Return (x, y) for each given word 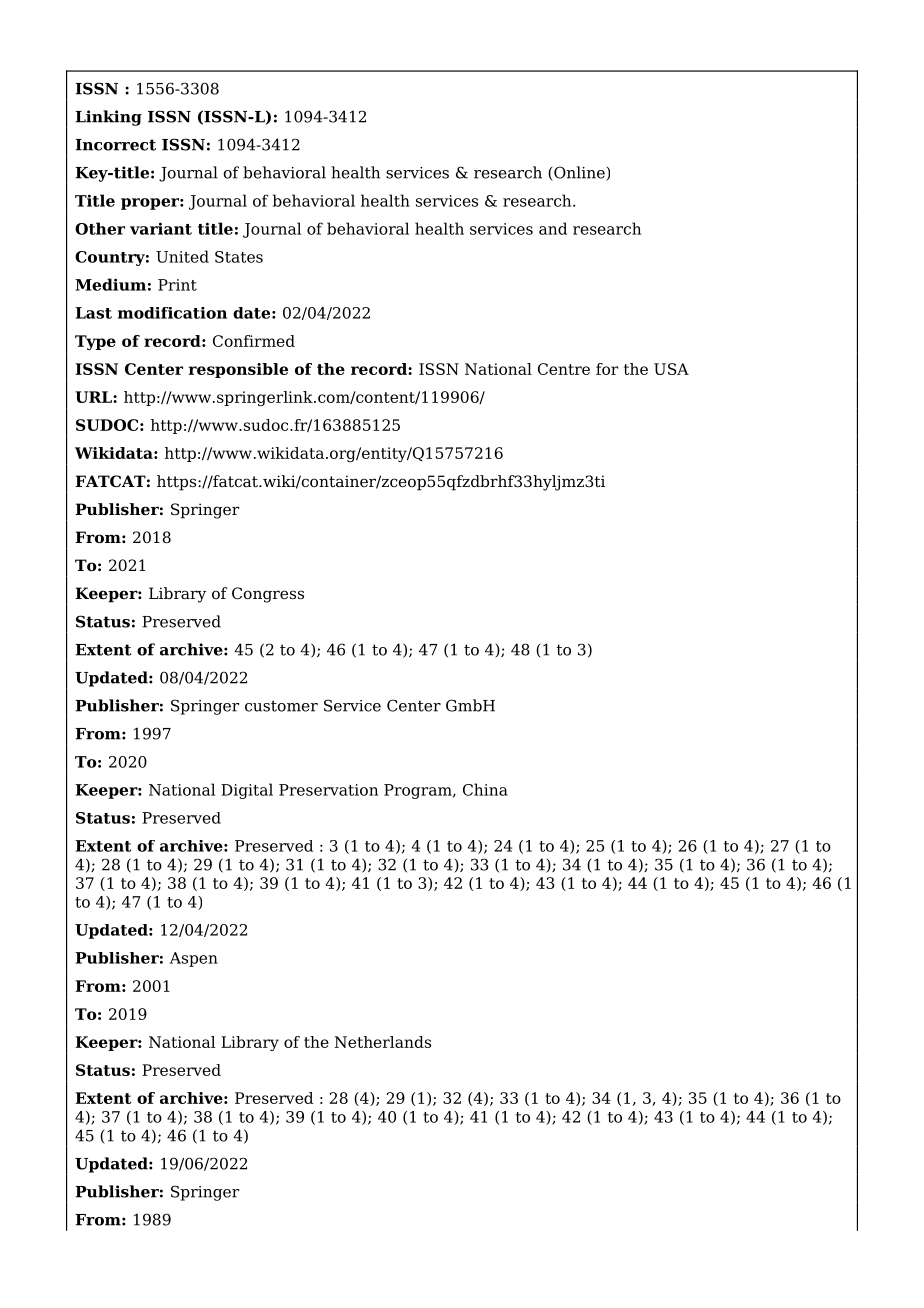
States (239, 257)
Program (419, 791)
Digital (247, 791)
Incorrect (115, 145)
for (607, 369)
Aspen (194, 959)
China (485, 789)
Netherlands (383, 1042)
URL (94, 397)
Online (579, 173)
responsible (238, 370)
